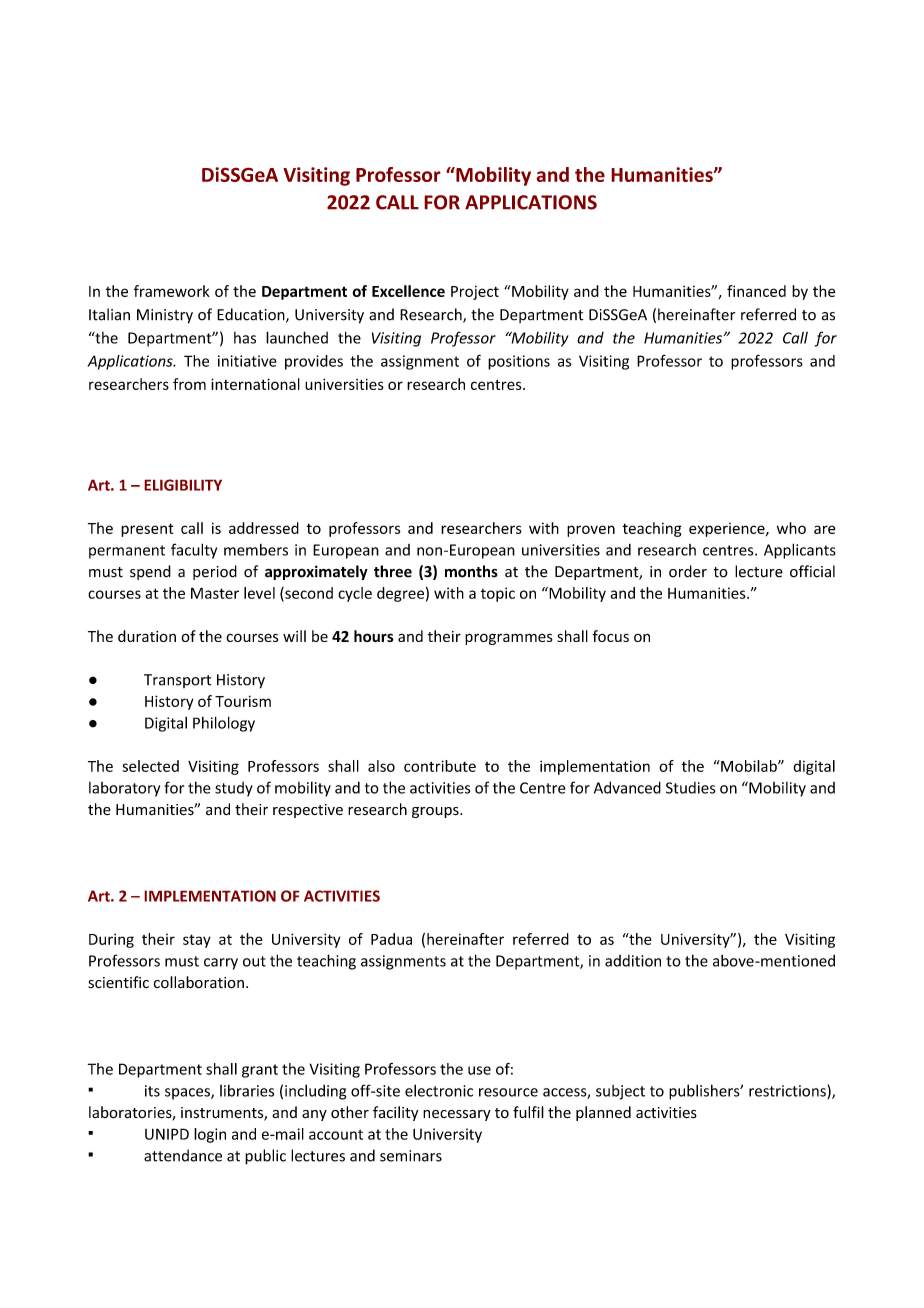 The height and width of the screenshot is (1308, 924). Describe the element at coordinates (471, 571) in the screenshot. I see `months` at that location.
